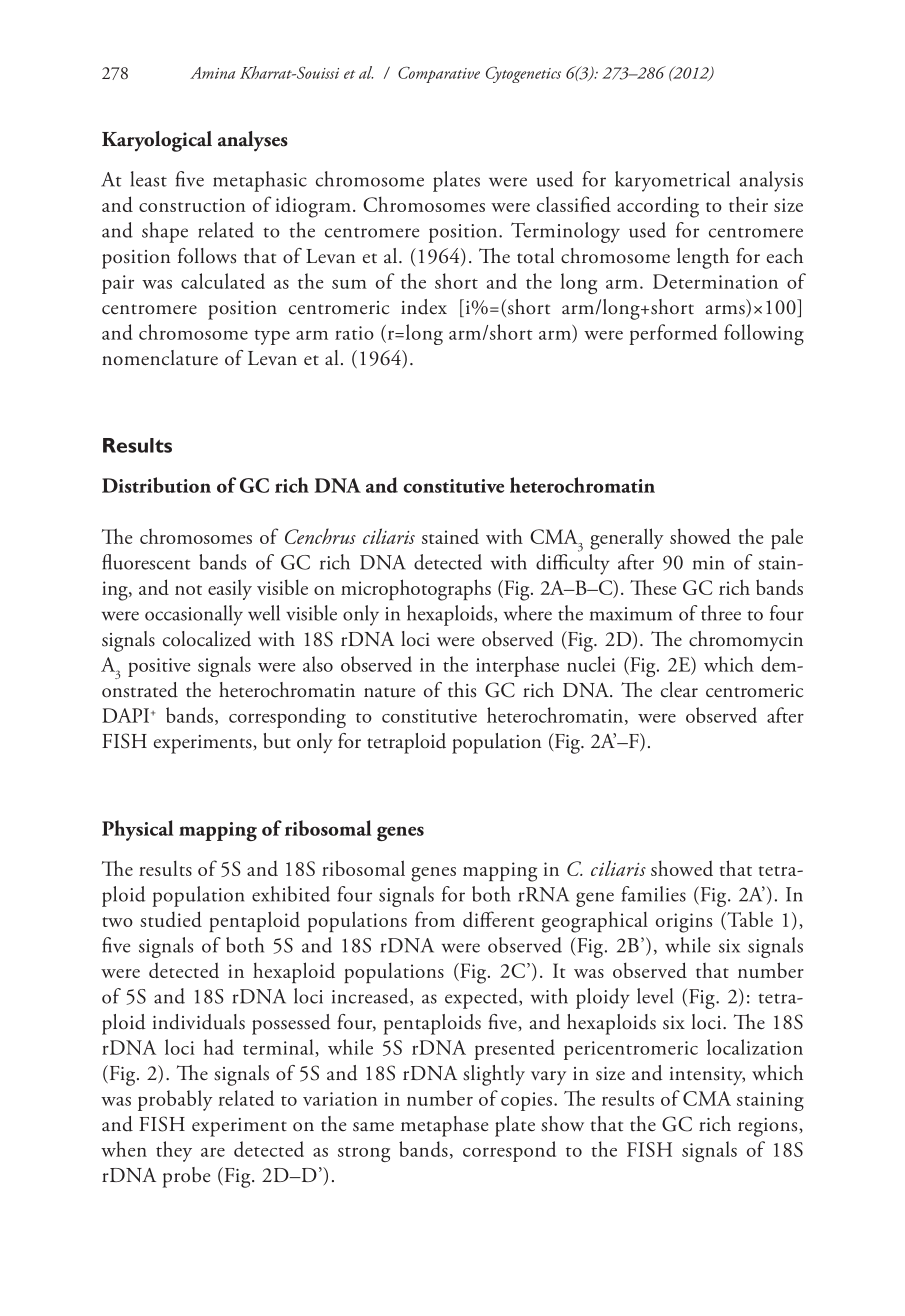 This screenshot has height=1316, width=905. I want to click on analysis, so click(771, 181).
